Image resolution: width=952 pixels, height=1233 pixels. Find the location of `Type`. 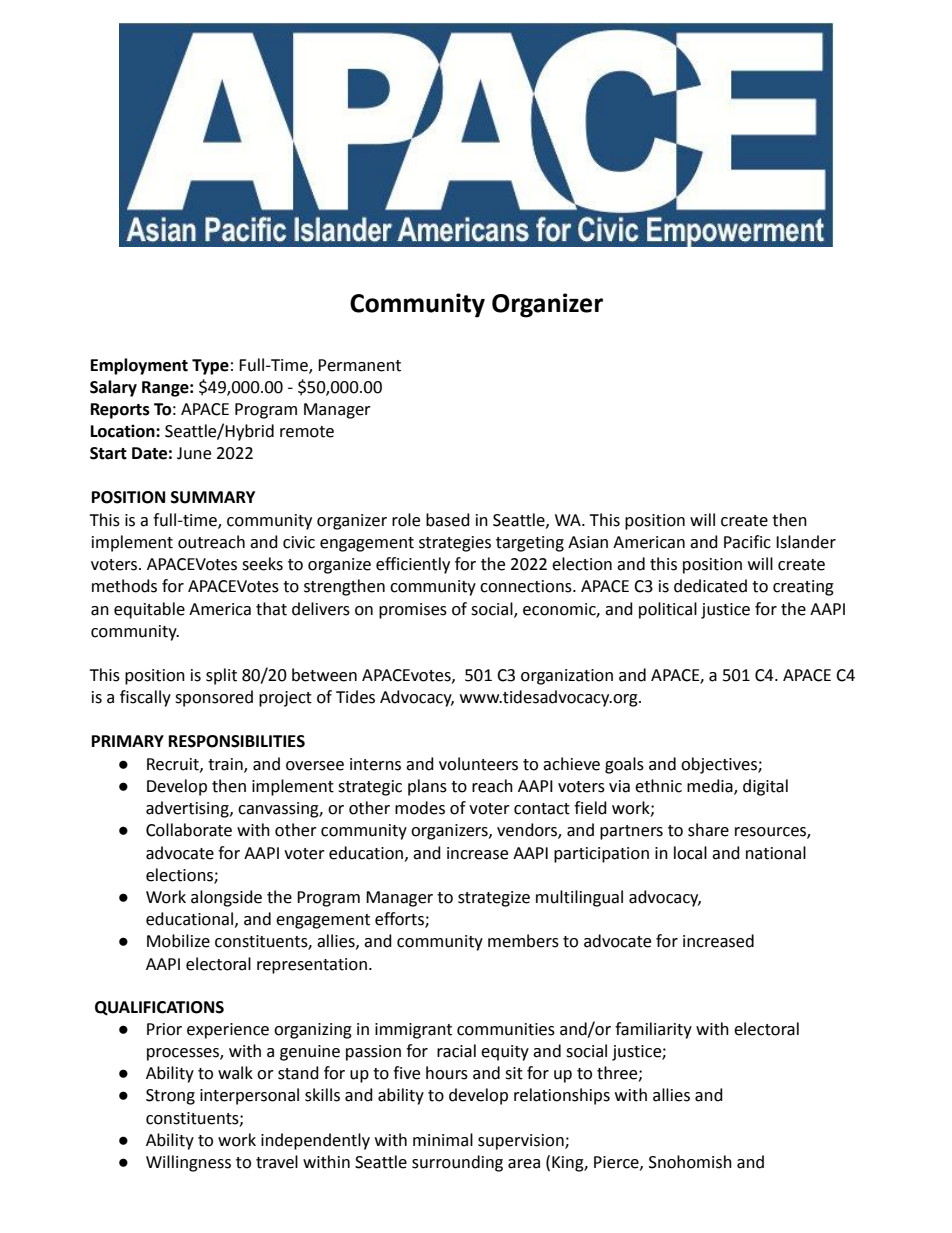

Type is located at coordinates (210, 367).
